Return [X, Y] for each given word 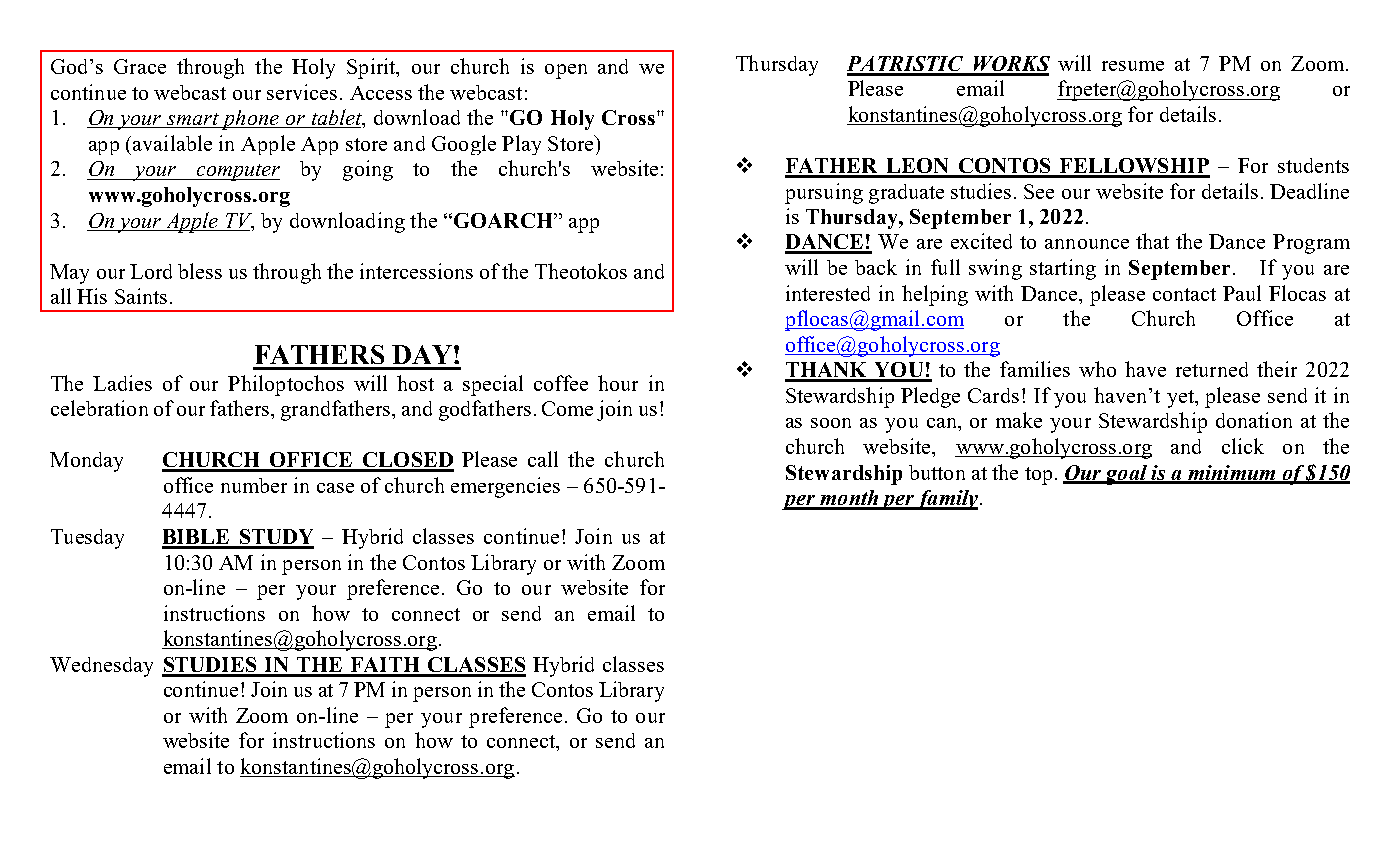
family [946, 500]
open [566, 71]
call [543, 459]
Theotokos [581, 271]
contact [1184, 294]
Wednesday [101, 667]
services [302, 92]
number [254, 485]
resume [1133, 66]
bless [200, 271]
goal [1125, 475]
